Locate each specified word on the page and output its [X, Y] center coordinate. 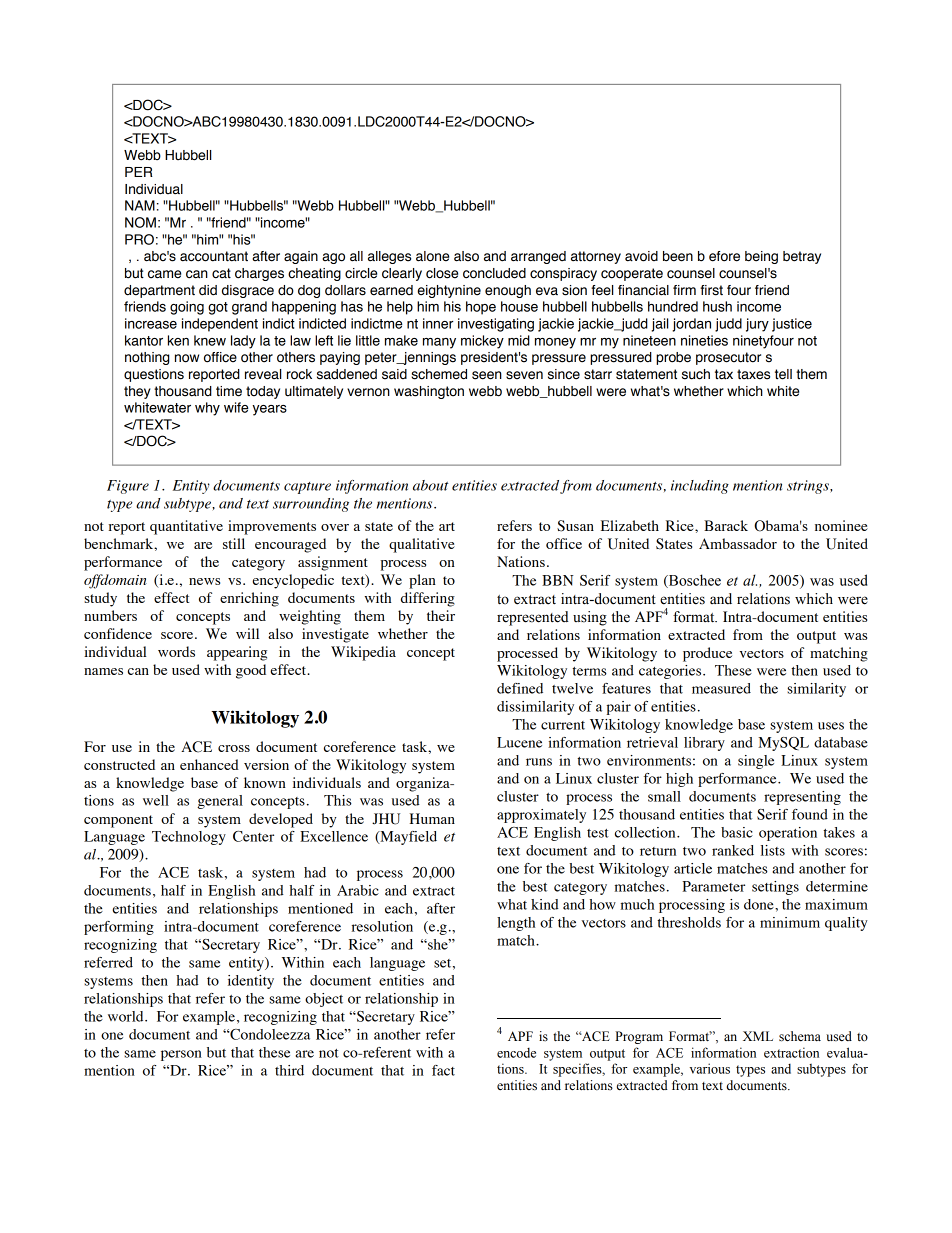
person [181, 1055]
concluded [494, 273]
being [761, 257]
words [176, 651]
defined [520, 688]
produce [707, 654]
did [208, 290]
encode [516, 1053]
